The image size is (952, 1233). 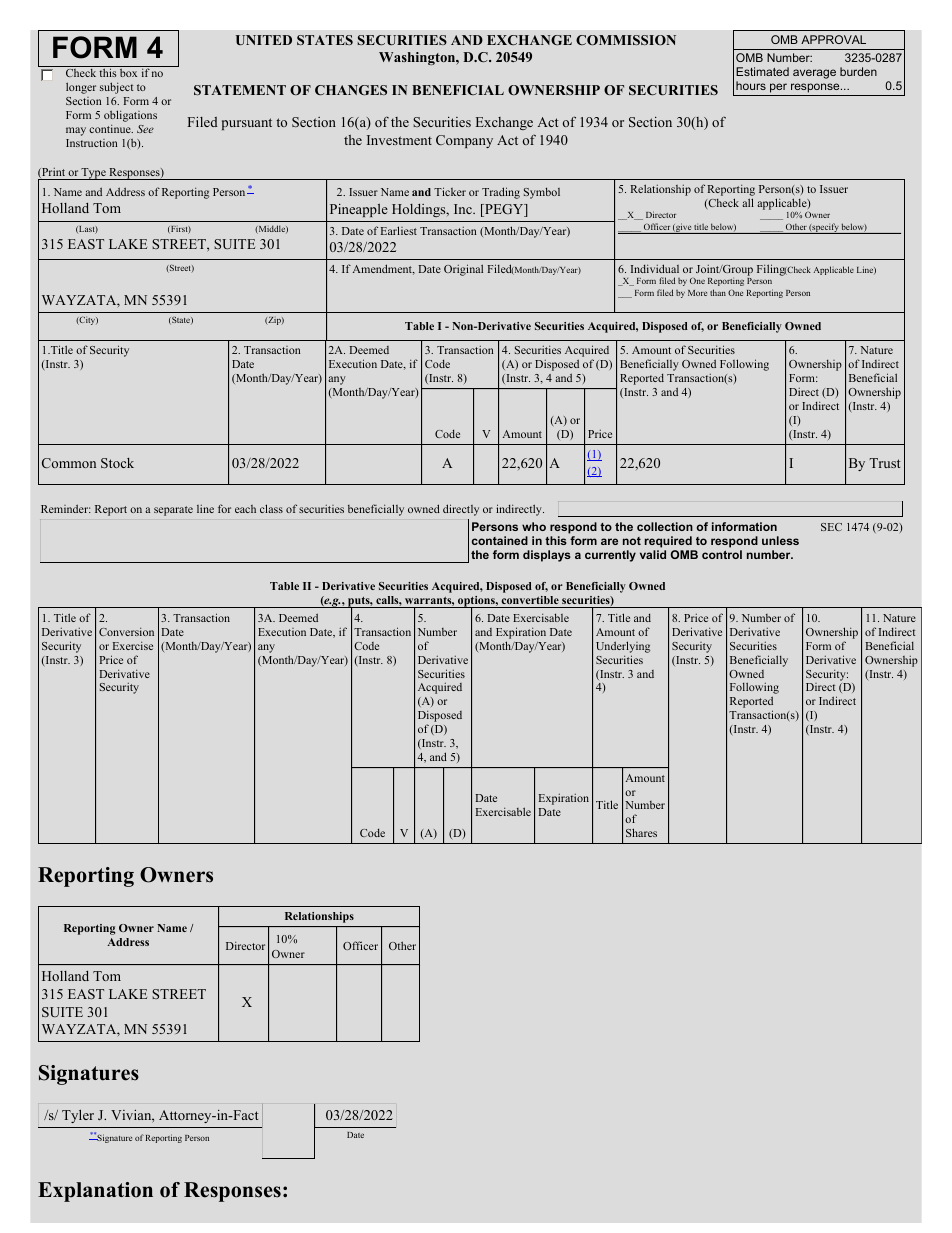 What do you see at coordinates (117, 463) in the page?
I see `Stock` at bounding box center [117, 463].
